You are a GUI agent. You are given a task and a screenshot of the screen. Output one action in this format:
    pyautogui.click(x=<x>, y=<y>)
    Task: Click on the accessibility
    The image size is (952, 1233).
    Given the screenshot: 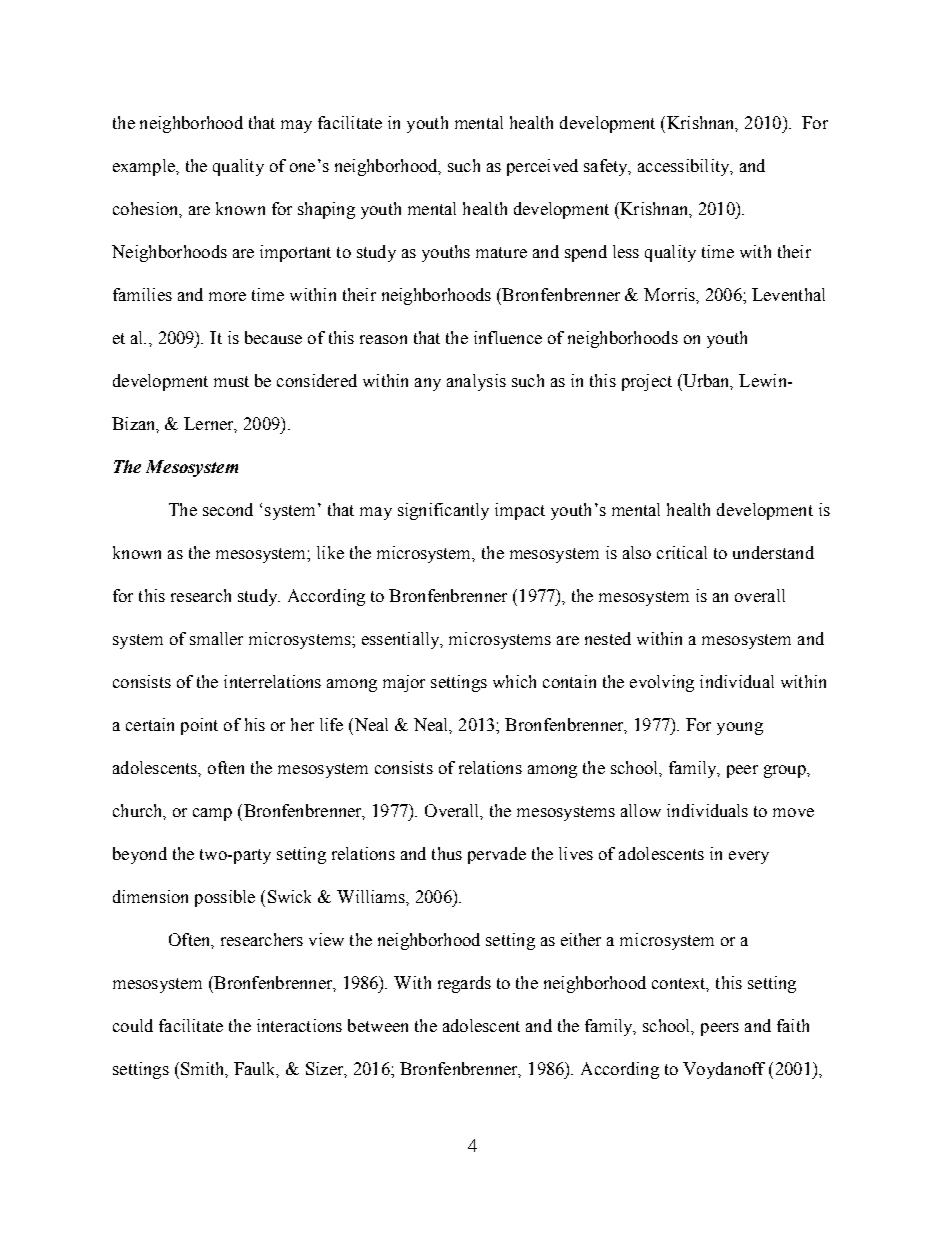 What is the action you would take?
    pyautogui.click(x=685, y=167)
